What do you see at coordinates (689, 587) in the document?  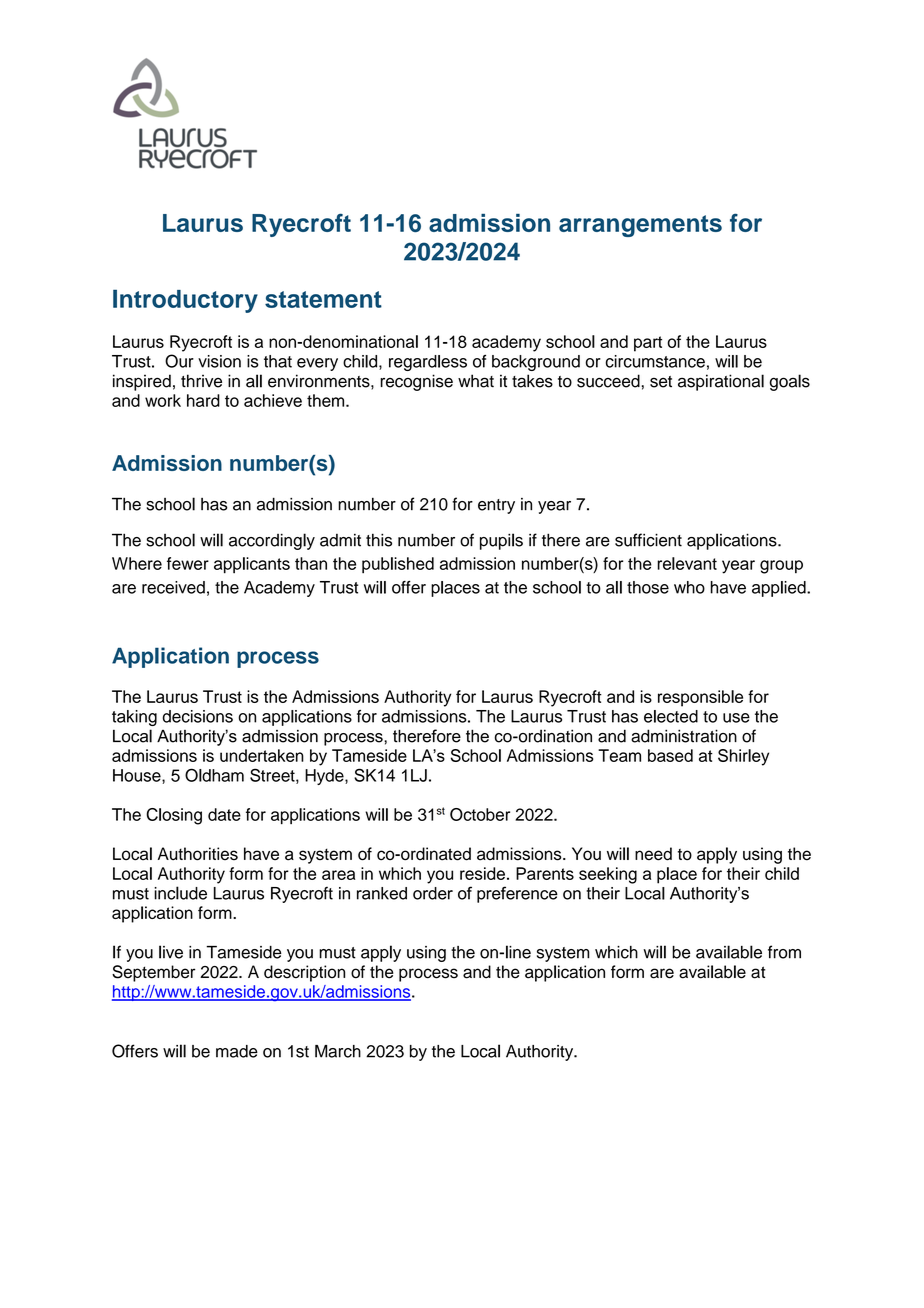 I see `who` at bounding box center [689, 587].
